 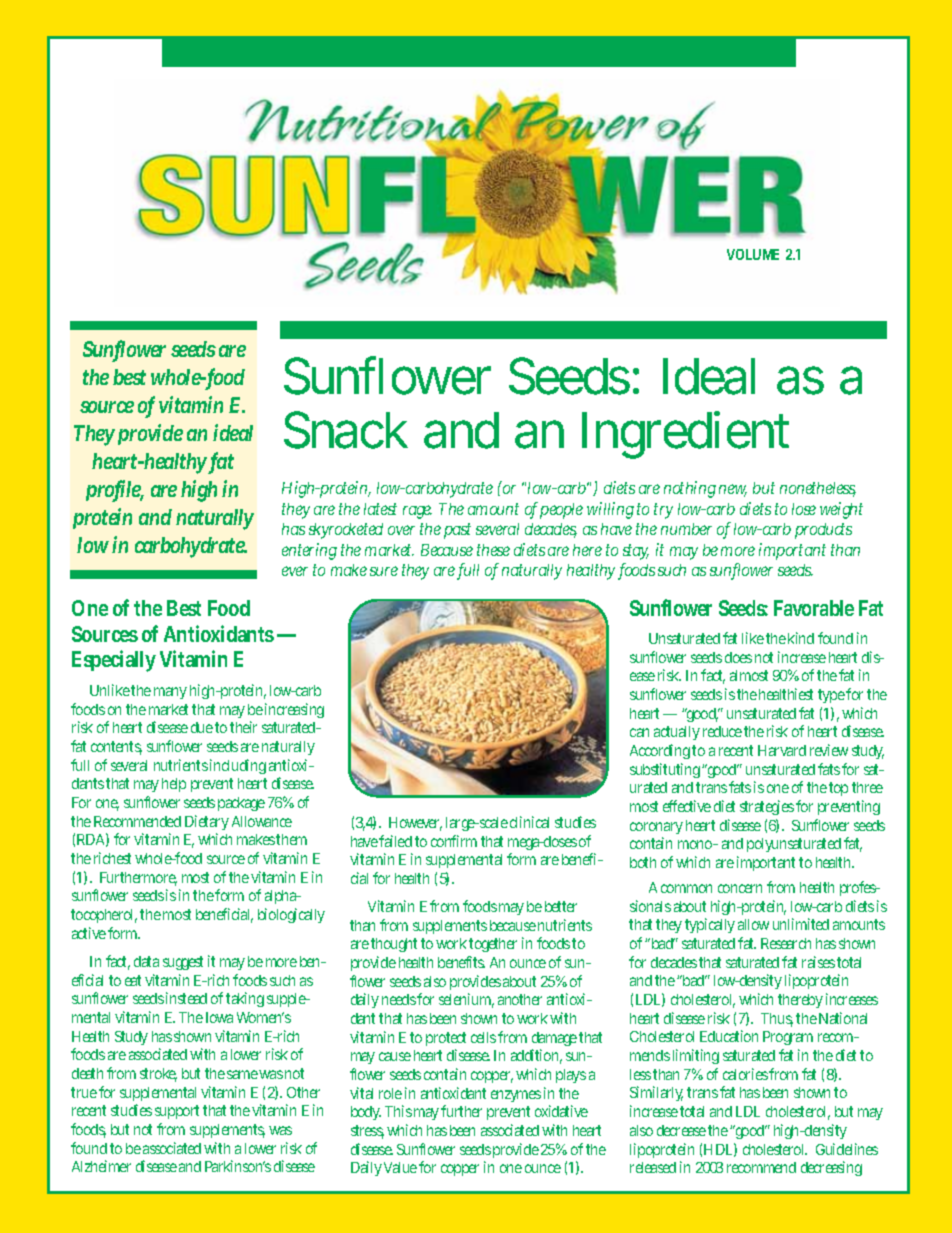 I want to click on package, so click(x=241, y=804).
